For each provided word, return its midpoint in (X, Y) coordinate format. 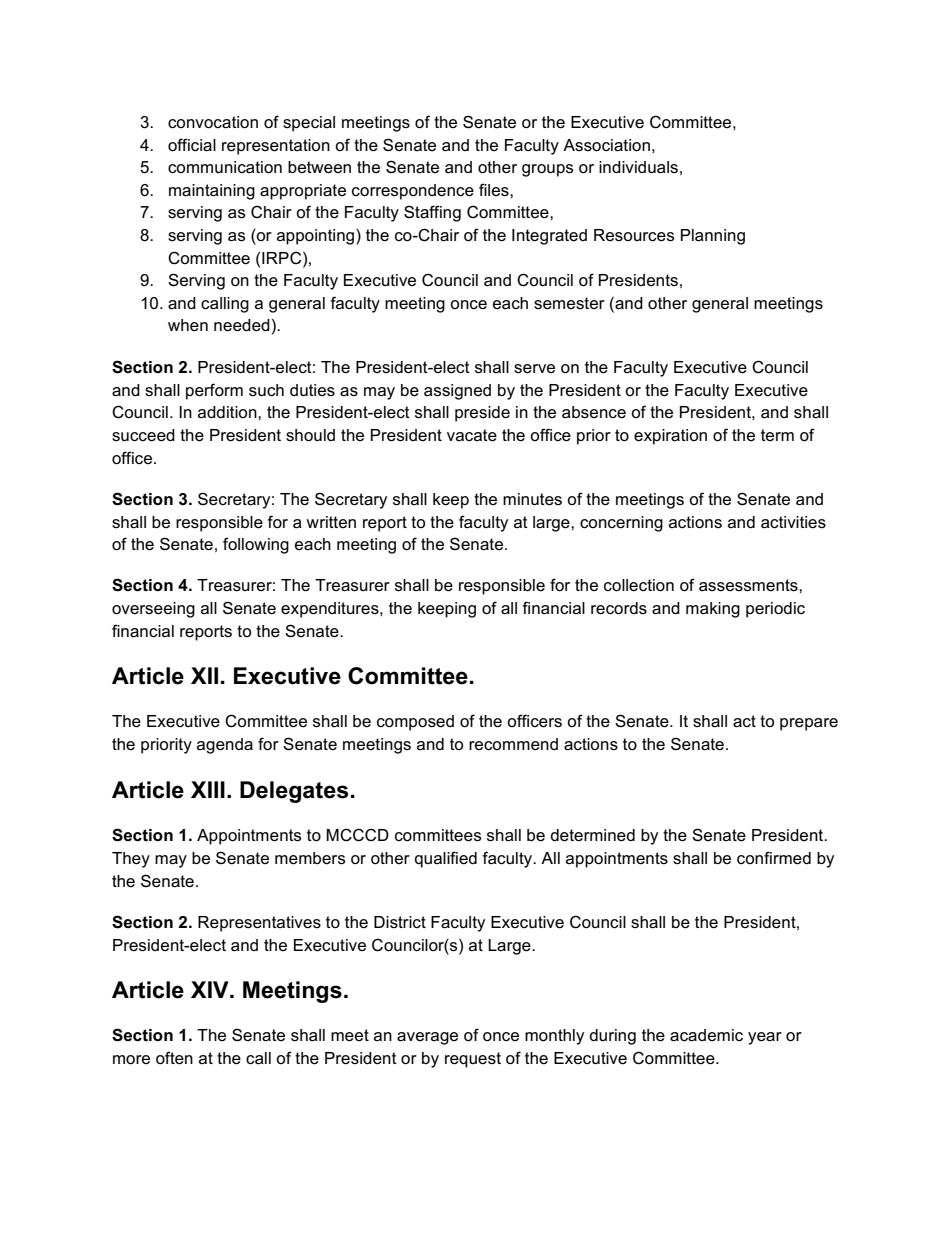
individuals (638, 167)
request (473, 1060)
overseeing (153, 610)
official (192, 145)
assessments (749, 585)
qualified (446, 859)
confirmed (774, 858)
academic (706, 1035)
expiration (670, 437)
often (174, 1058)
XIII (208, 789)
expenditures (331, 610)
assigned (457, 392)
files (495, 190)
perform (214, 391)
